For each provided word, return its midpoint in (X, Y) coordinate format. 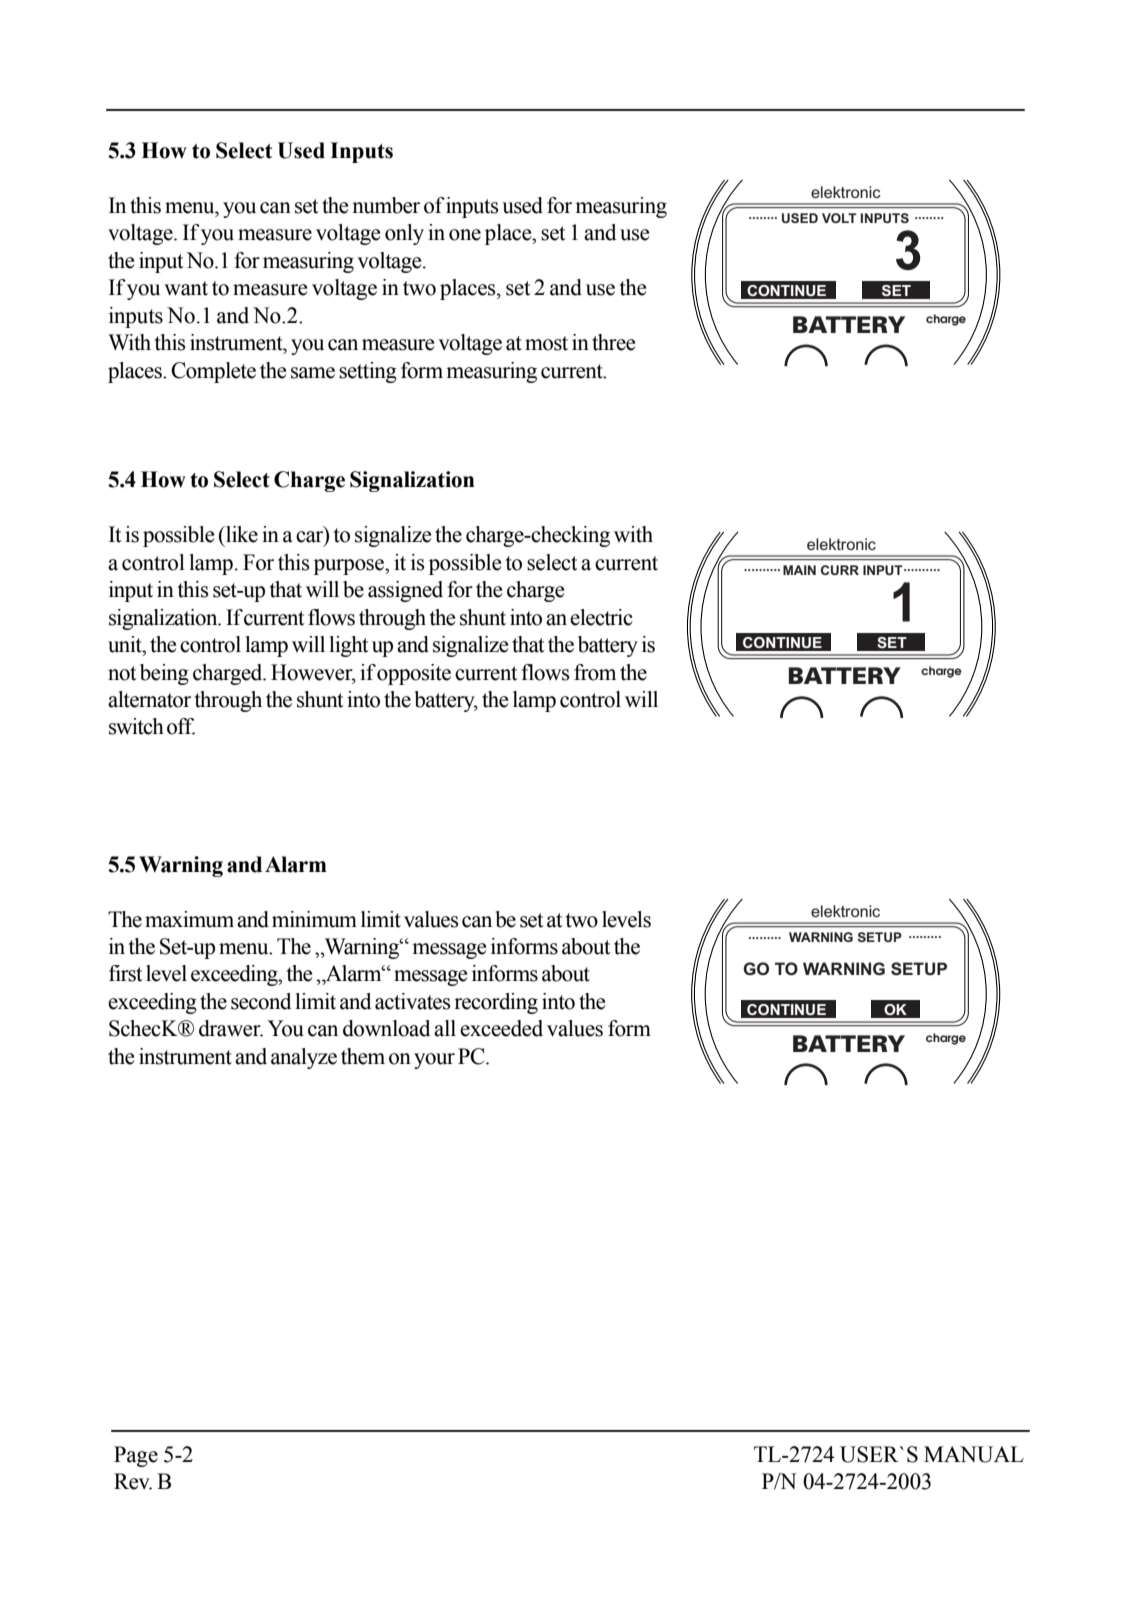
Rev (133, 1481)
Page (136, 1456)
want (186, 288)
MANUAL (974, 1454)
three (613, 342)
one (465, 235)
